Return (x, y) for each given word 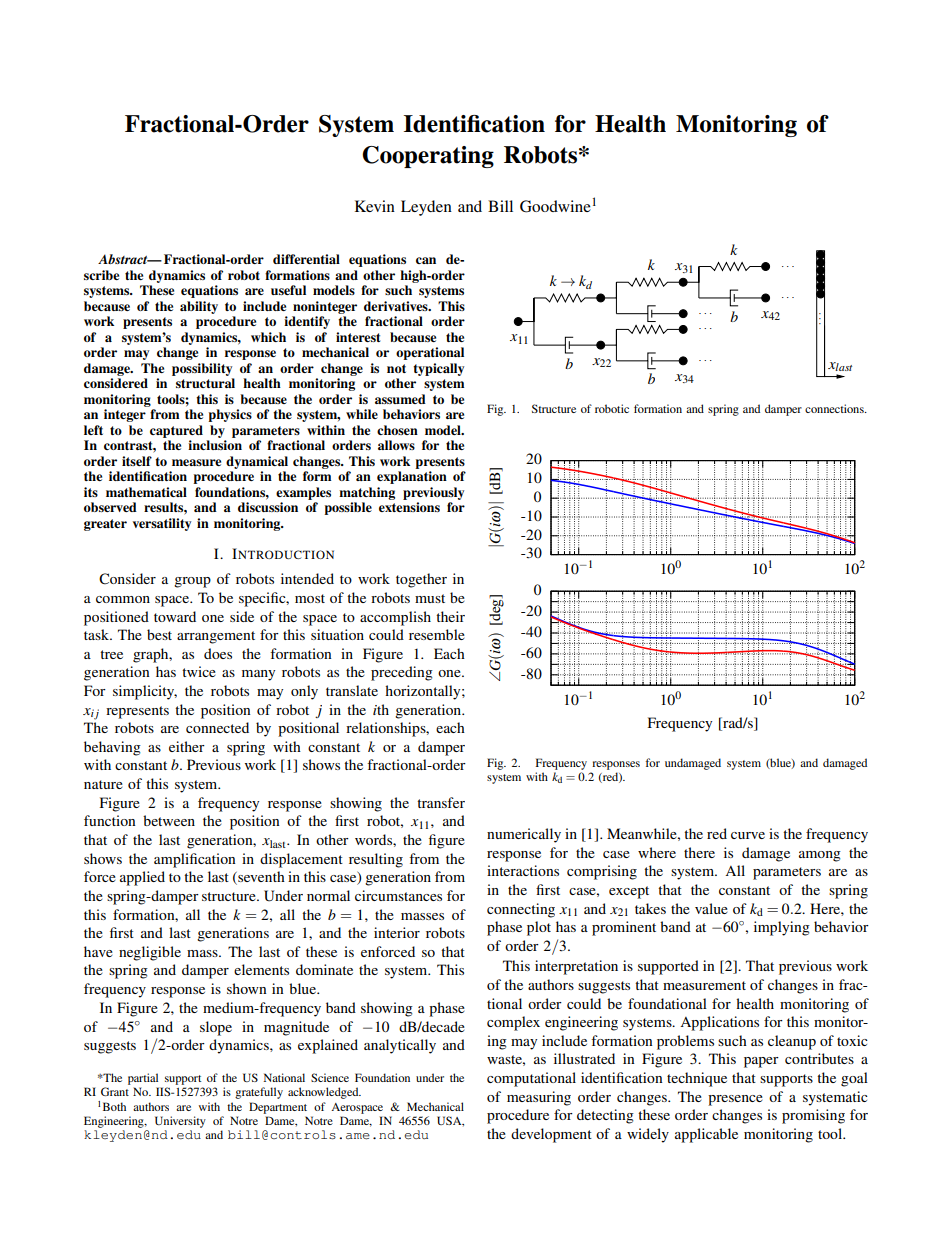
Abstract (124, 259)
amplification (195, 860)
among (820, 856)
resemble (437, 634)
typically (438, 369)
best (159, 634)
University (180, 1122)
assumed (400, 399)
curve (748, 835)
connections (835, 408)
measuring (539, 1098)
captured (176, 431)
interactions (523, 870)
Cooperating (428, 157)
